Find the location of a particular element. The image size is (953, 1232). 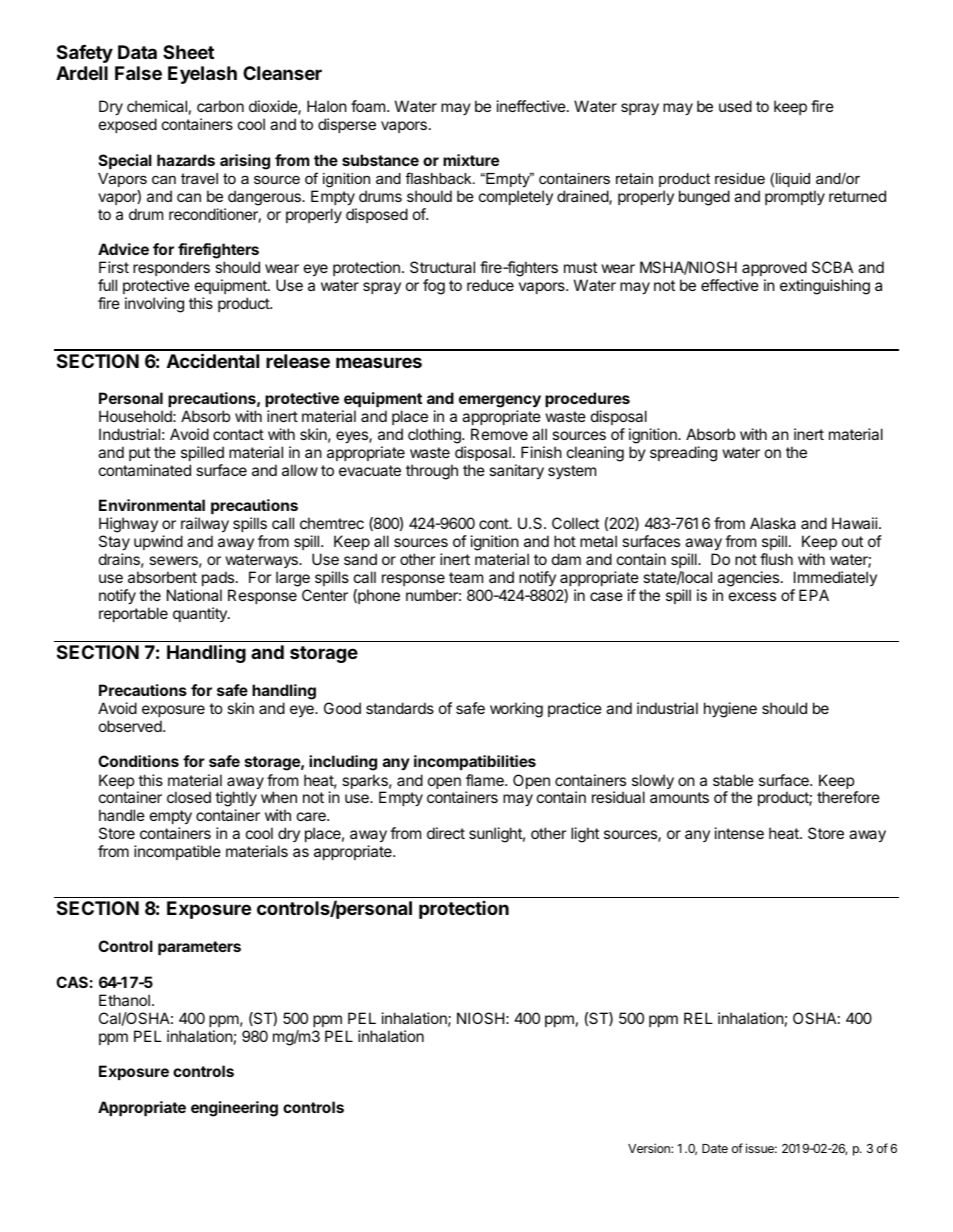

team is located at coordinates (466, 577).
